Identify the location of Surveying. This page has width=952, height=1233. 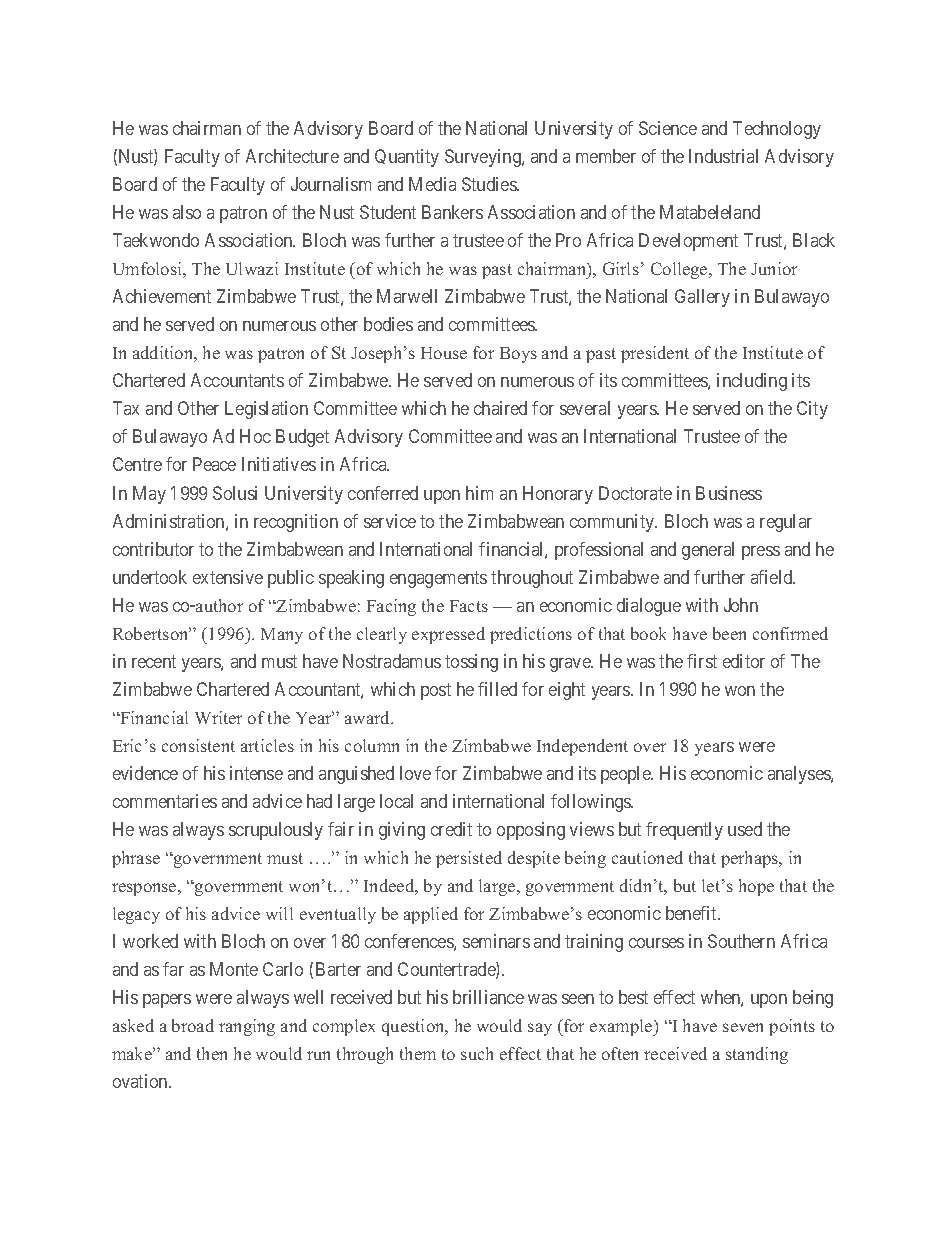
(484, 158).
